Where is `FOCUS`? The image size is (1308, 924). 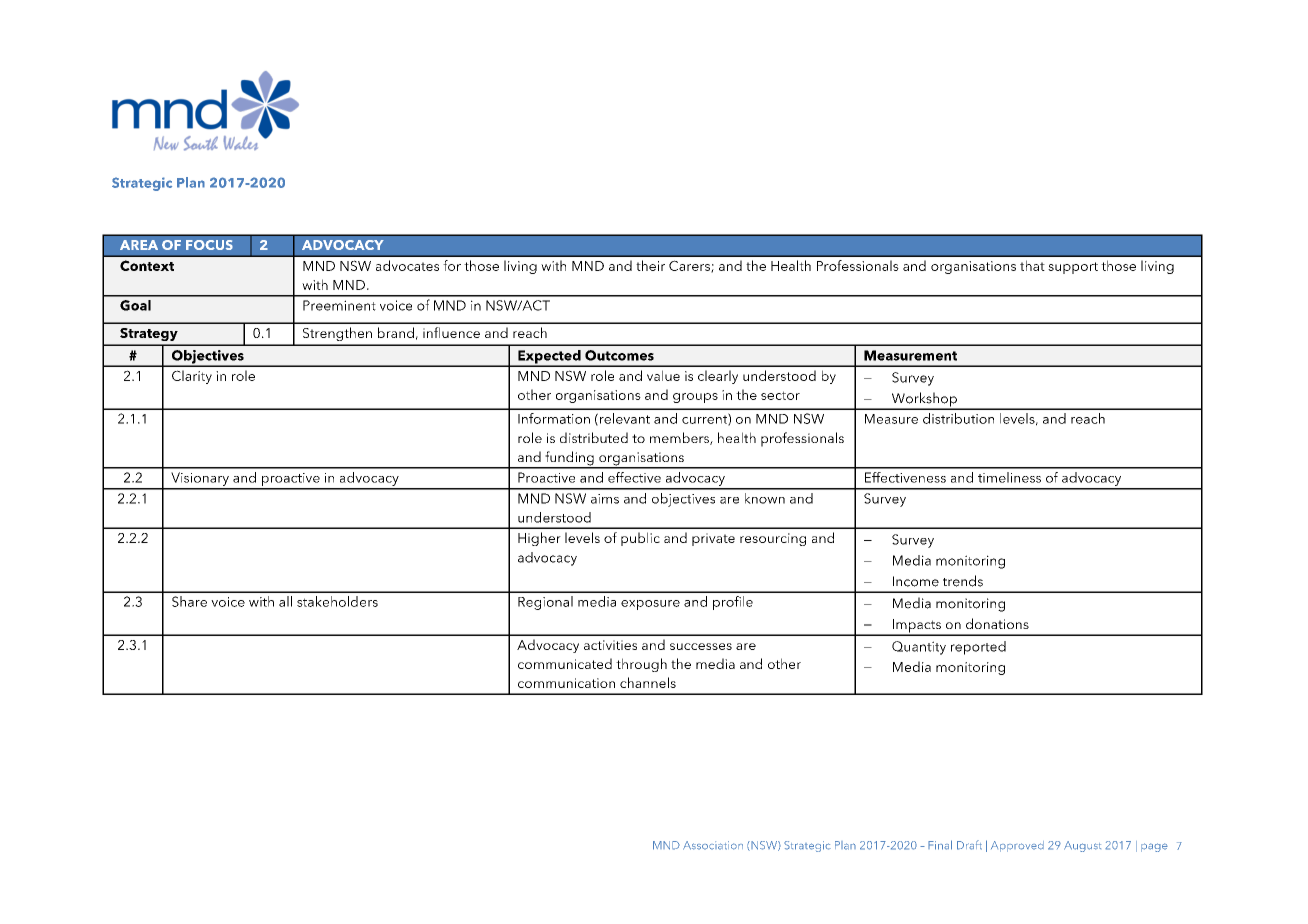
FOCUS is located at coordinates (209, 245).
